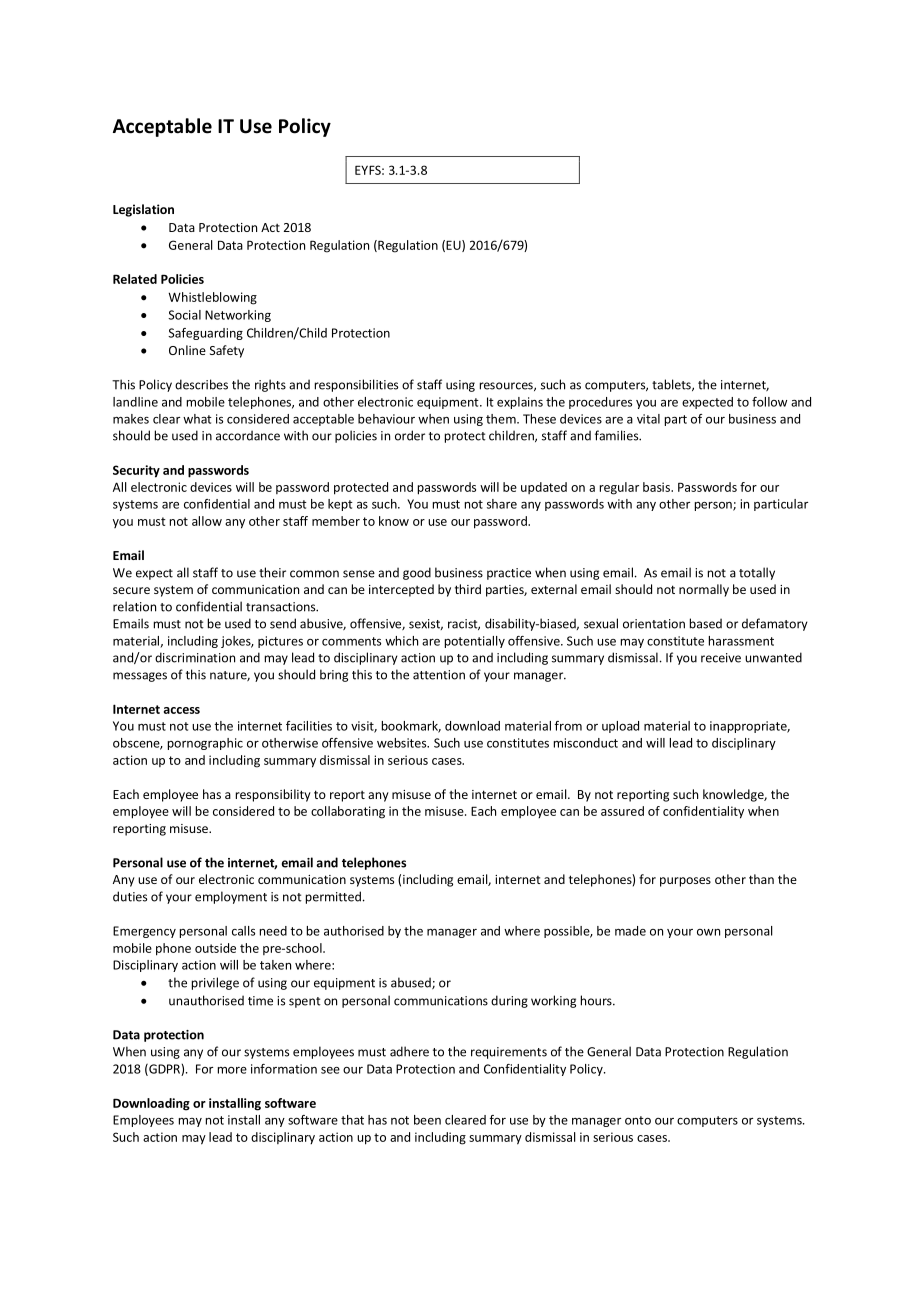 The image size is (924, 1308). Describe the element at coordinates (439, 675) in the page. I see `attention` at that location.
